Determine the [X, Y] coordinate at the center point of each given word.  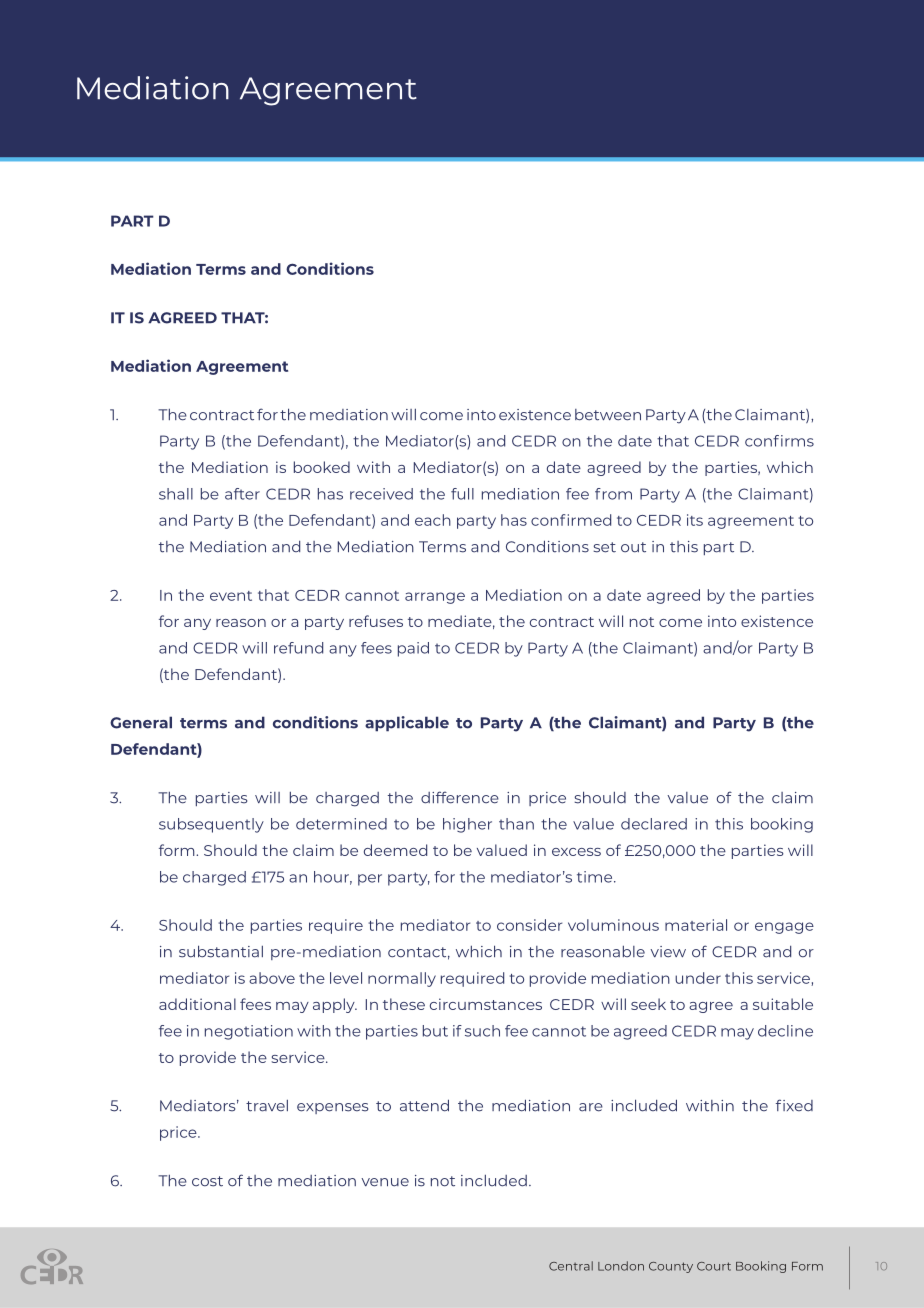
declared [654, 824]
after [242, 494]
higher [467, 825]
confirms [779, 441]
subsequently [211, 825]
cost [207, 1181]
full [462, 494]
